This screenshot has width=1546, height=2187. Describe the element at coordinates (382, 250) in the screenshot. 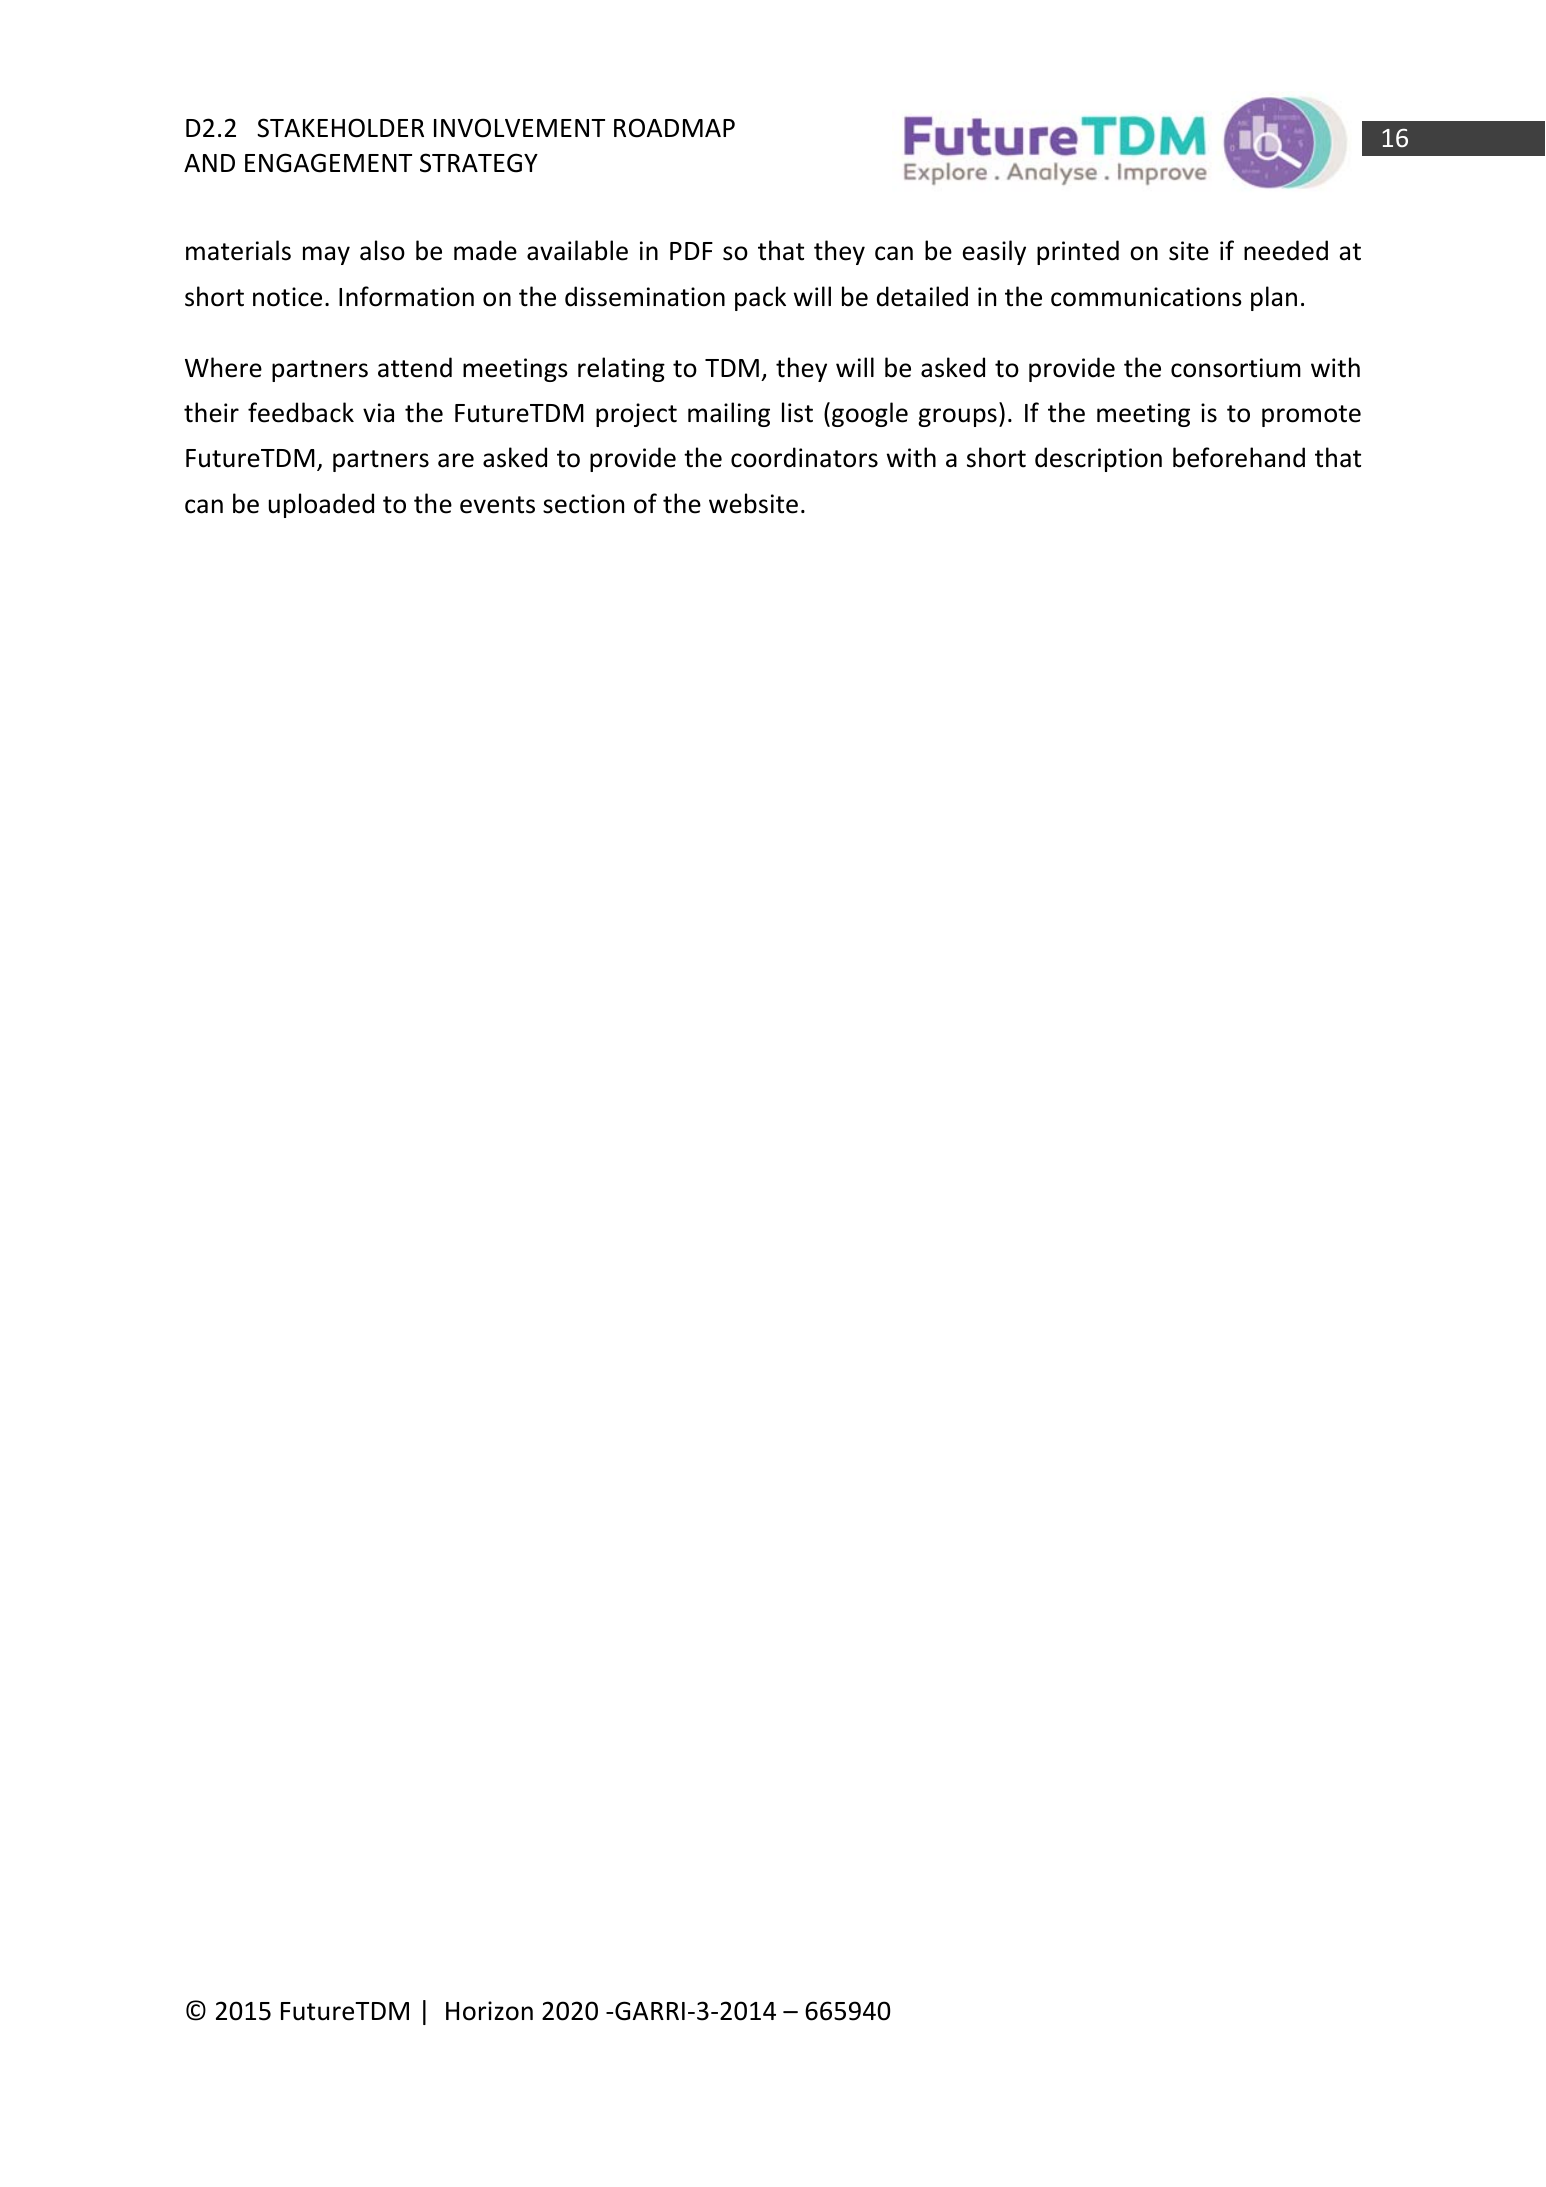

I see `also` at that location.
